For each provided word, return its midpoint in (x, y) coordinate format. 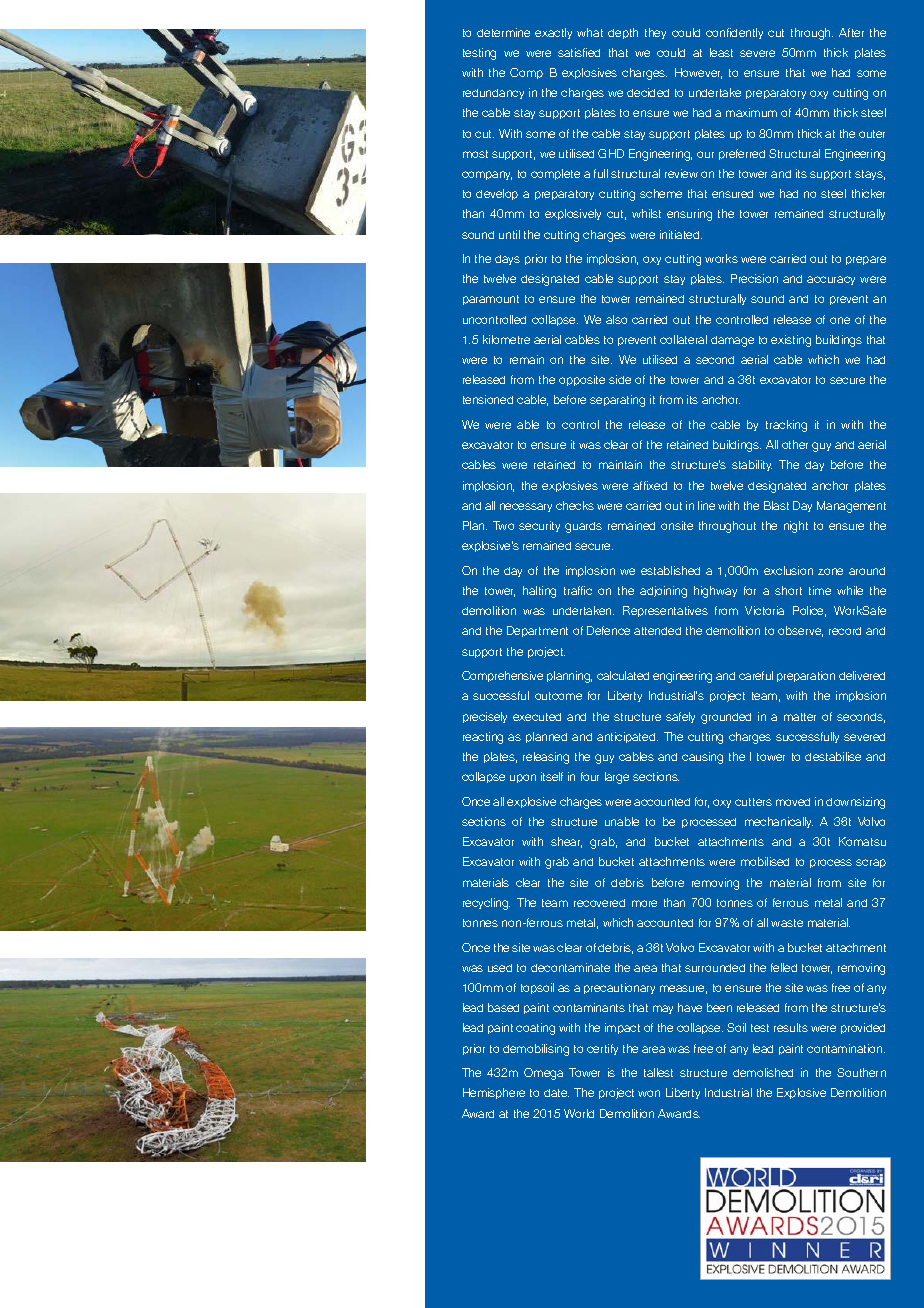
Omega (543, 1074)
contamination (846, 1048)
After (851, 32)
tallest (658, 1072)
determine (503, 32)
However (698, 73)
